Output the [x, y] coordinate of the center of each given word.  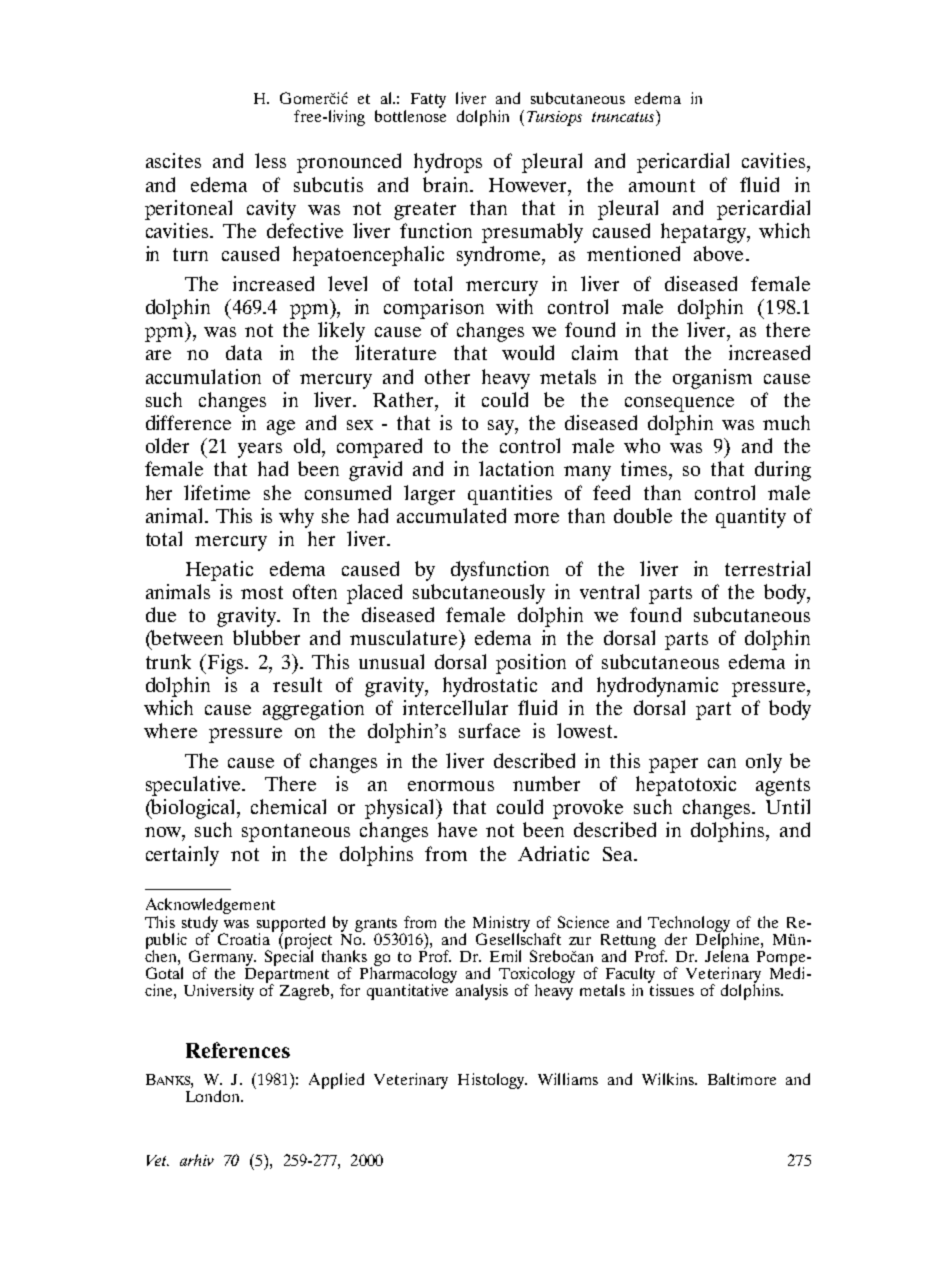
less [270, 160]
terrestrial [767, 568]
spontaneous [296, 833]
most [262, 592]
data [244, 352]
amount [662, 185]
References [238, 1050]
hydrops [448, 163]
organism [712, 379]
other [447, 376]
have [457, 829]
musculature [405, 637]
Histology [492, 1081]
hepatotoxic [686, 786]
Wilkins [669, 1079]
